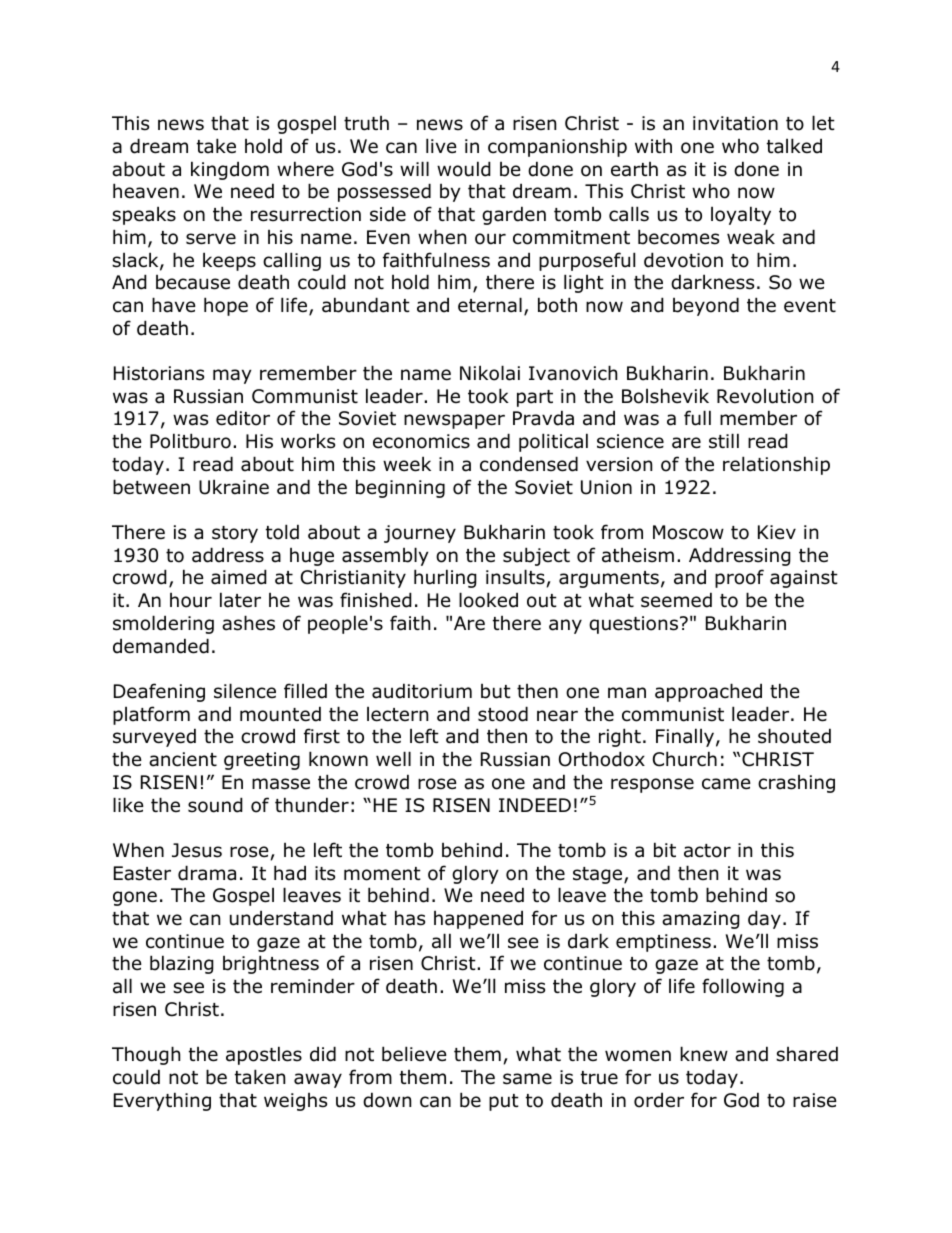 This screenshot has height=1233, width=952. What do you see at coordinates (464, 169) in the screenshot?
I see `would` at bounding box center [464, 169].
